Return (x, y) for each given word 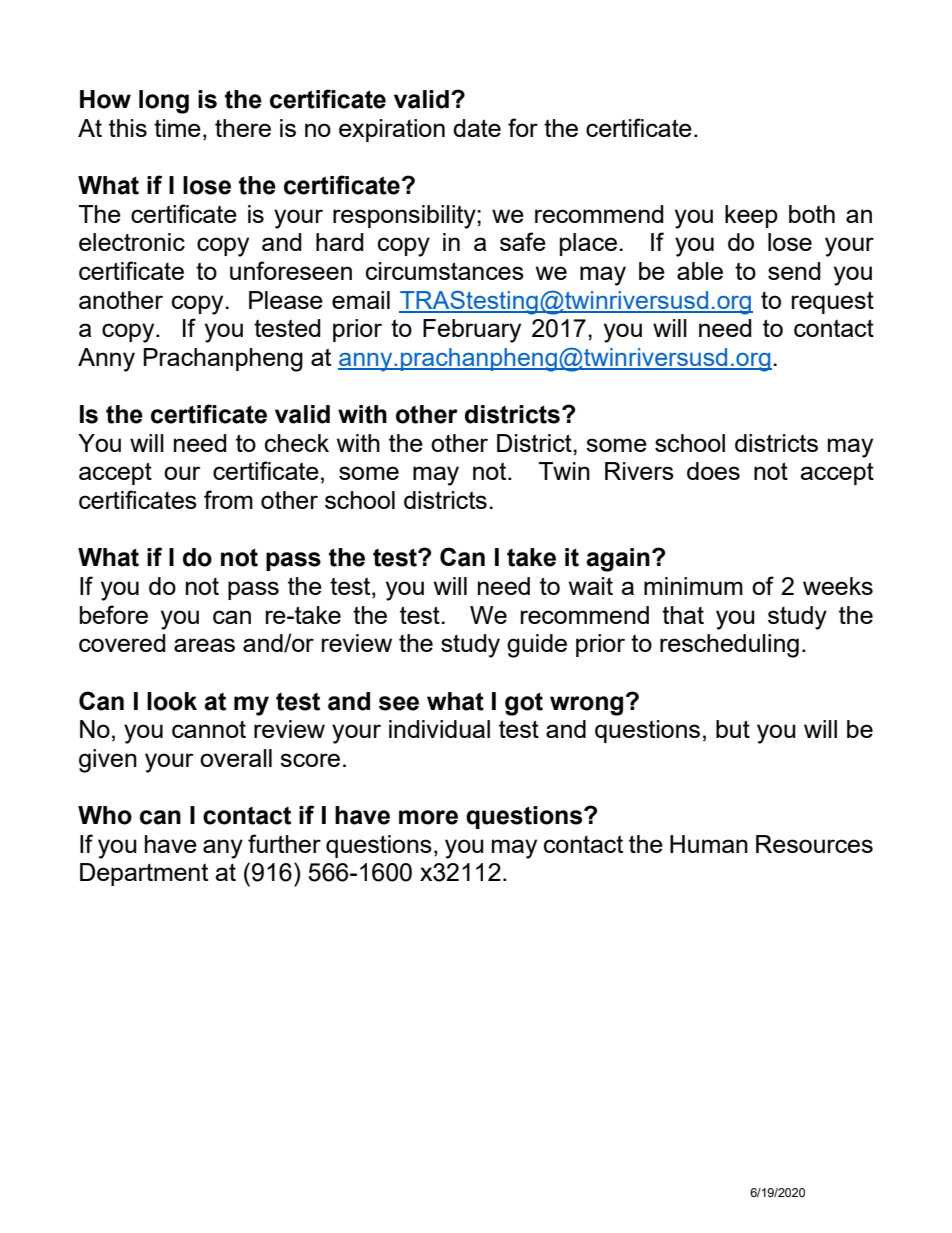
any (223, 849)
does (713, 471)
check (297, 443)
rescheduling (729, 646)
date (477, 128)
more (428, 817)
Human (709, 844)
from (228, 499)
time (177, 128)
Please (286, 300)
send (794, 271)
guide (537, 646)
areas (204, 645)
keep (751, 216)
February (472, 331)
